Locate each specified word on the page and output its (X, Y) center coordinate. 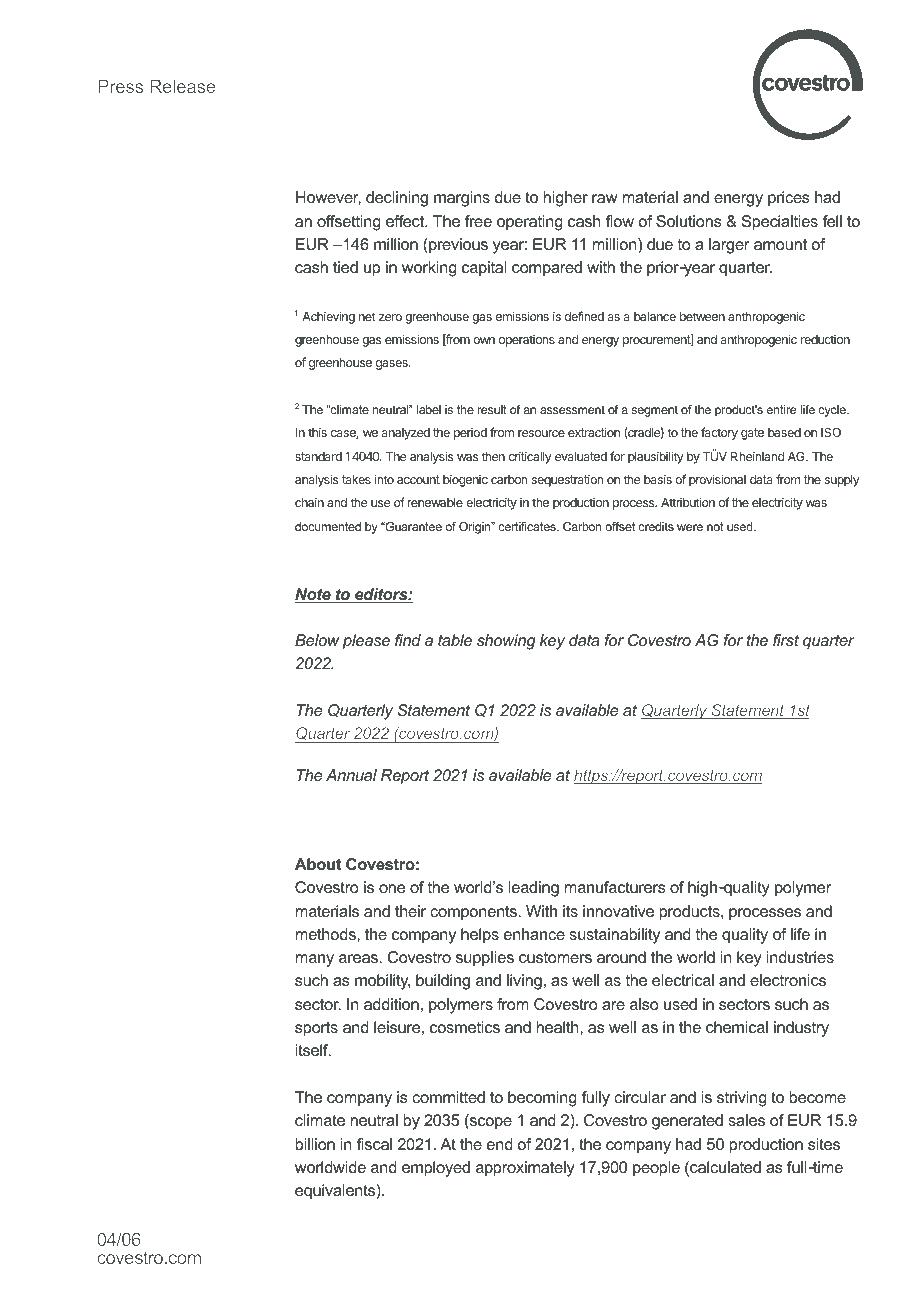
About (318, 864)
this (317, 432)
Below (317, 640)
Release (182, 86)
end (499, 1144)
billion (315, 1144)
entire (781, 409)
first (786, 640)
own (484, 340)
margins (462, 199)
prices (789, 199)
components (475, 913)
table (455, 640)
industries (800, 957)
